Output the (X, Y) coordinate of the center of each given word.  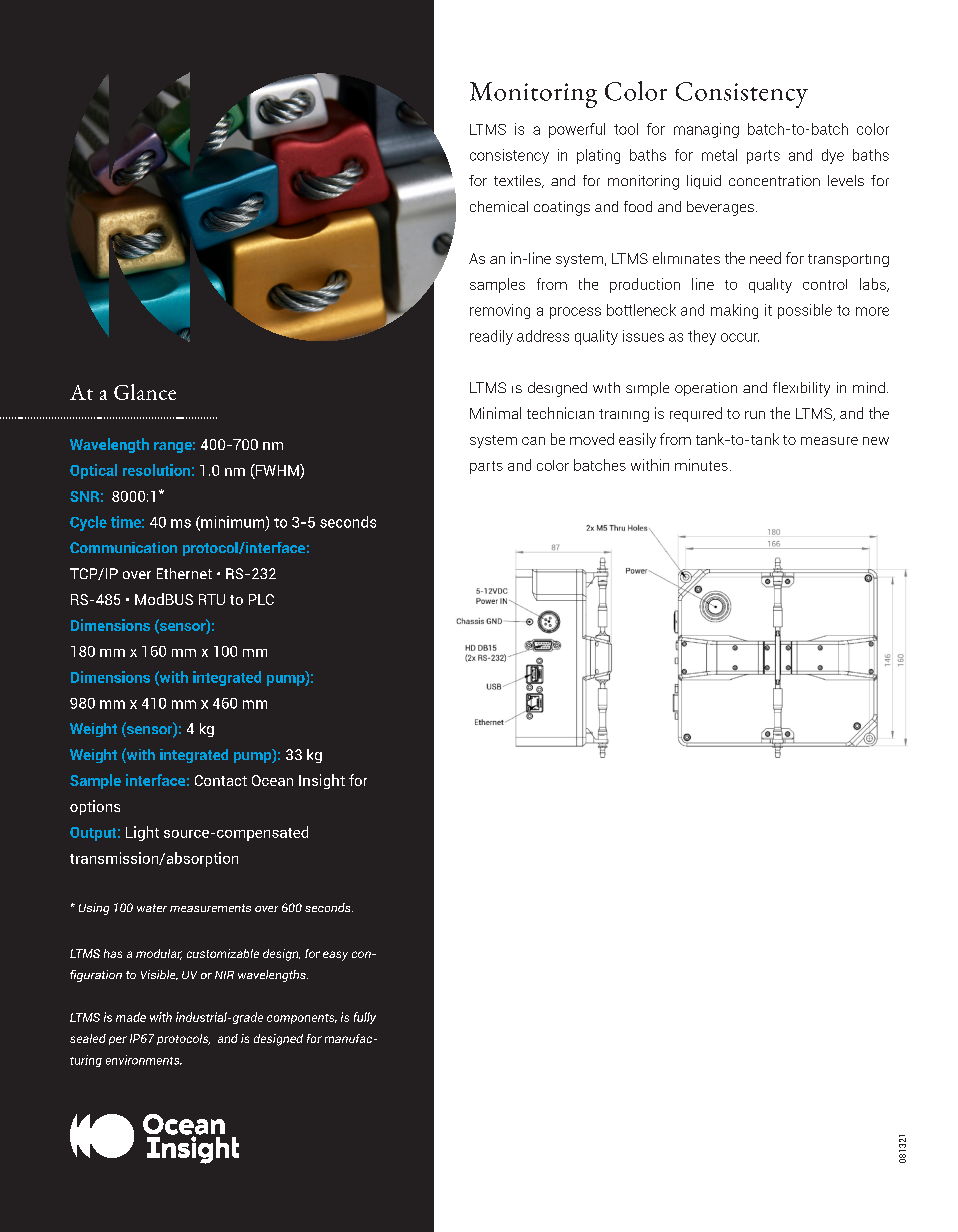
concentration (774, 180)
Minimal (495, 413)
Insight (322, 781)
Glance (145, 392)
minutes (701, 465)
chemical (499, 206)
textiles (518, 181)
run (755, 415)
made (131, 1017)
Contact (221, 780)
